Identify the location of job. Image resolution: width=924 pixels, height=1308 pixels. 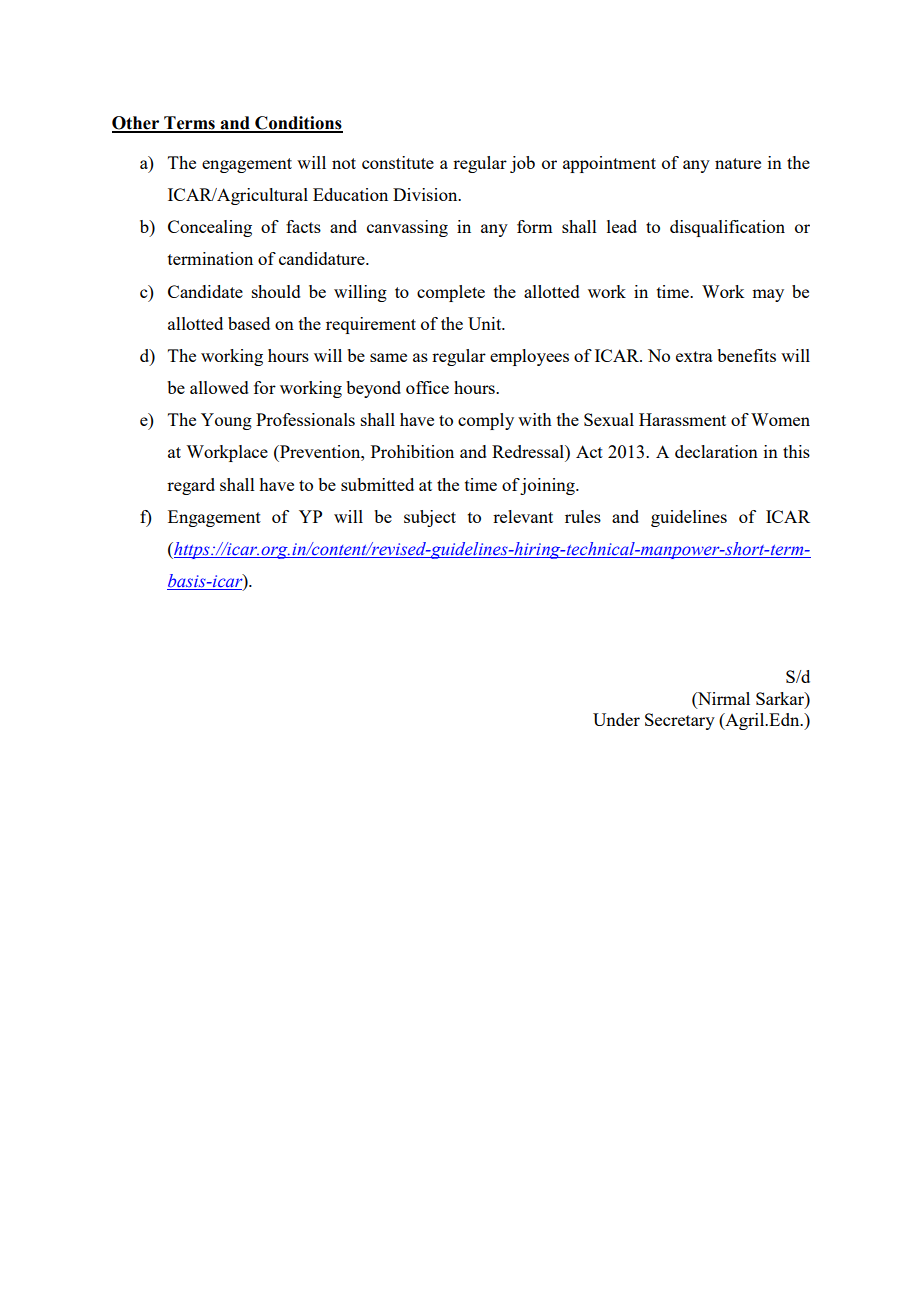
(522, 164).
